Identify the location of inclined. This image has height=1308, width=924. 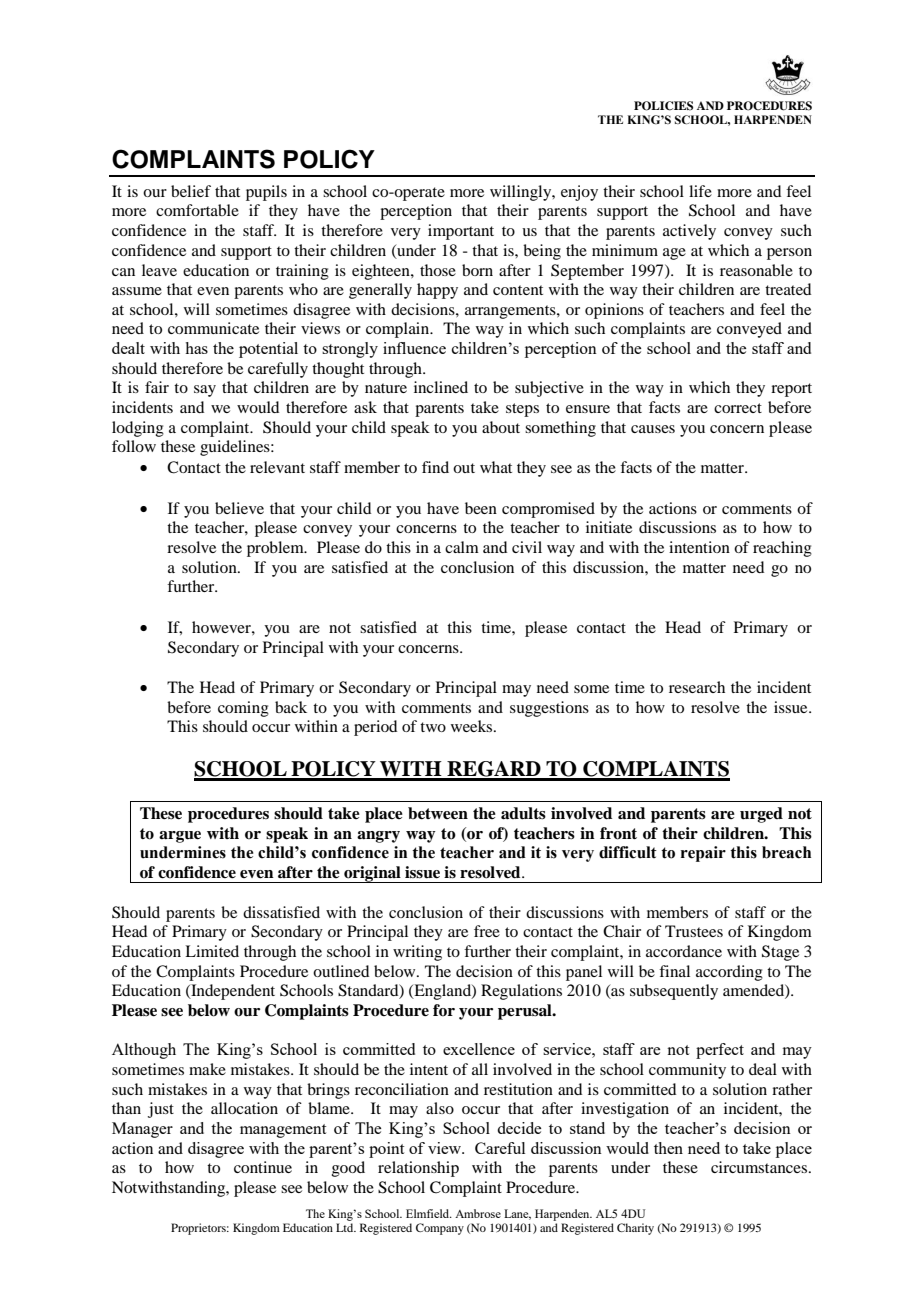
(441, 387).
